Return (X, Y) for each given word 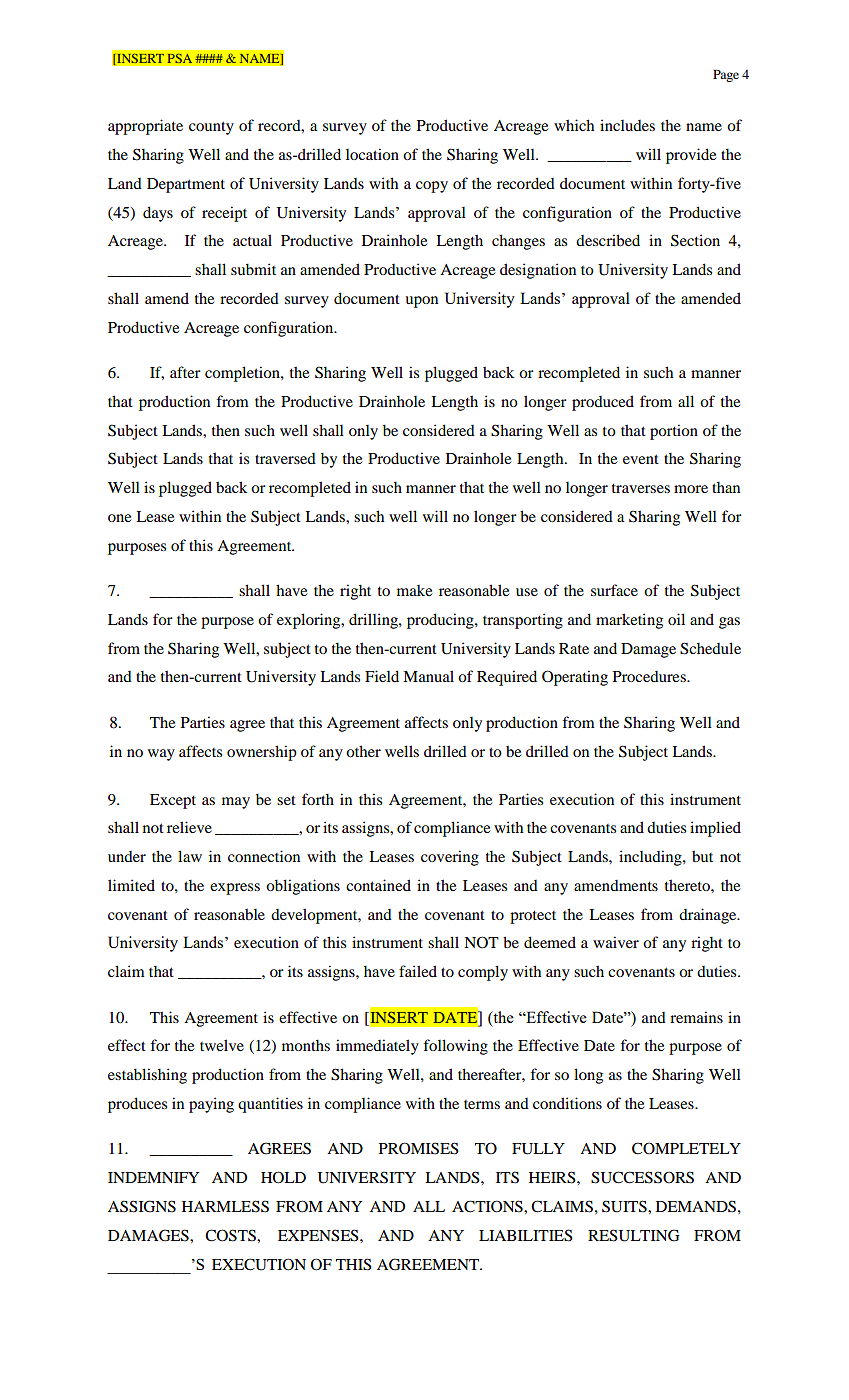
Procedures (650, 676)
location (372, 154)
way (161, 755)
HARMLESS (225, 1206)
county (211, 128)
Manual (428, 676)
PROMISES (419, 1148)
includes (627, 125)
